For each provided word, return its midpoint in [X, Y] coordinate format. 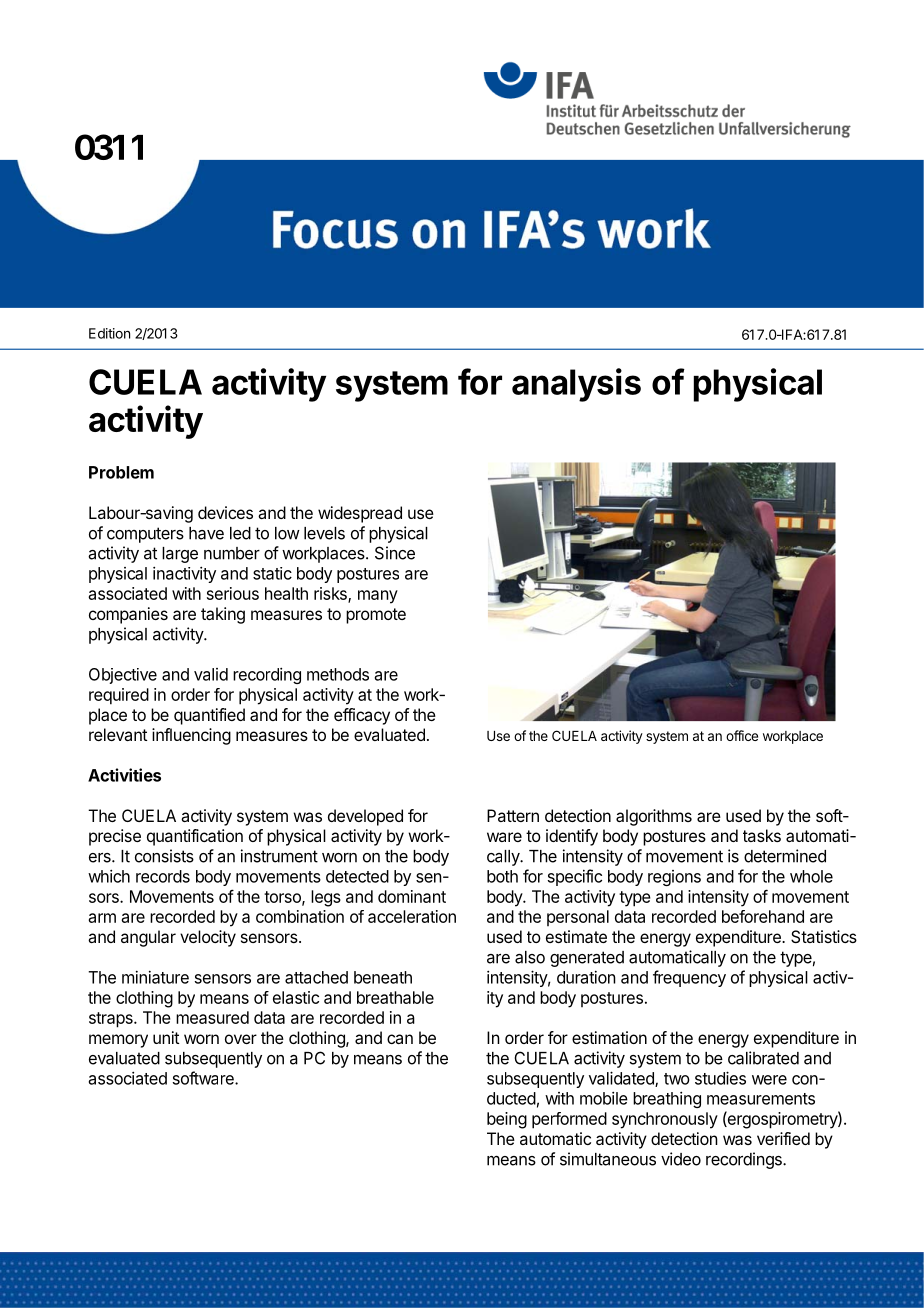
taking [223, 615]
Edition [109, 333]
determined [785, 856]
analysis [576, 385]
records [163, 876]
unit [166, 1037]
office [742, 735]
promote [376, 616]
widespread [360, 514]
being [507, 1120]
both [502, 876]
